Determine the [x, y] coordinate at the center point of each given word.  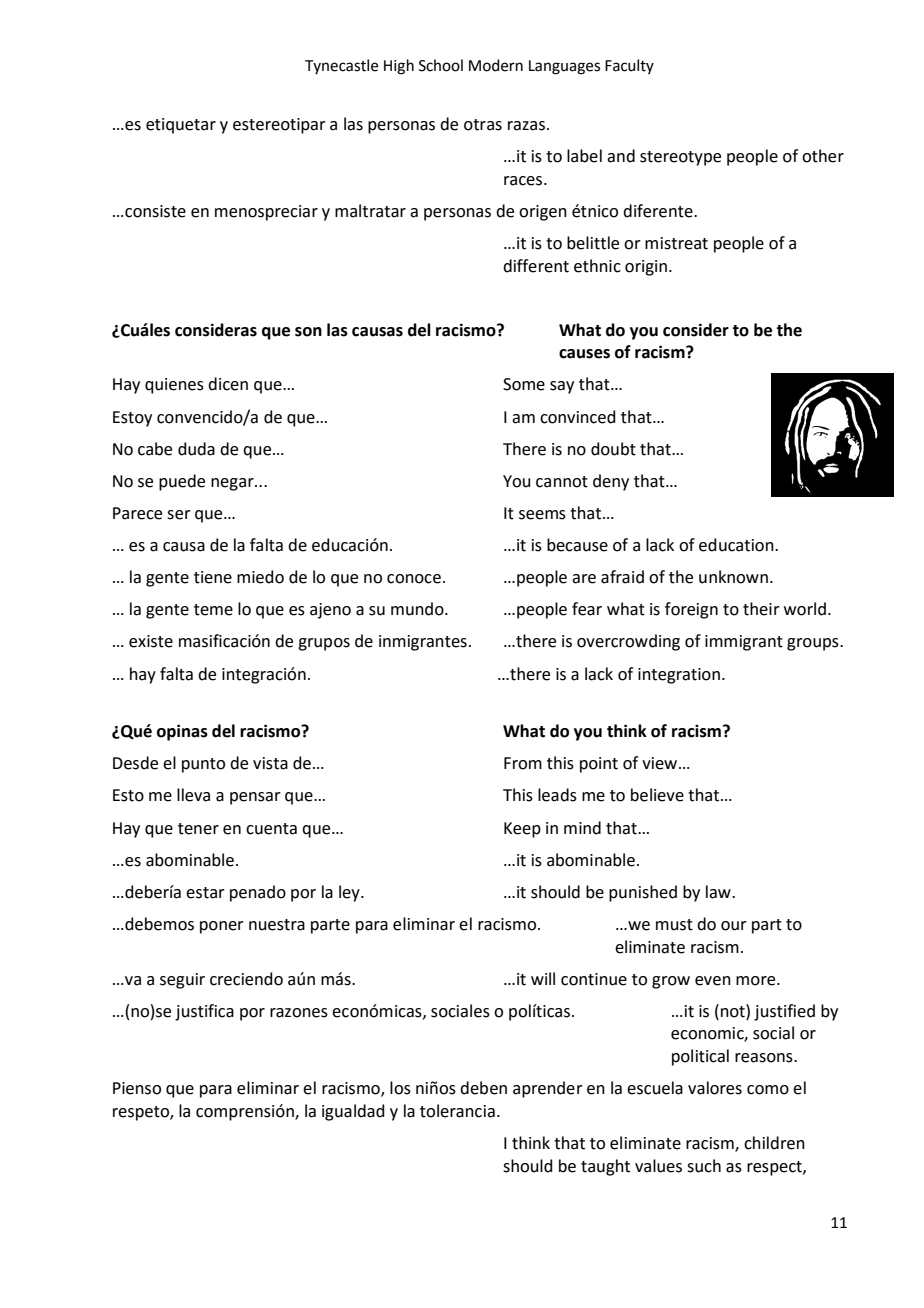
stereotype [680, 158]
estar [205, 893]
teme [213, 610]
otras [483, 125]
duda [196, 449]
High [399, 67]
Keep [522, 830]
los [400, 1088]
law [719, 892]
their [761, 609]
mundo [418, 609]
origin [646, 268]
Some [524, 384]
